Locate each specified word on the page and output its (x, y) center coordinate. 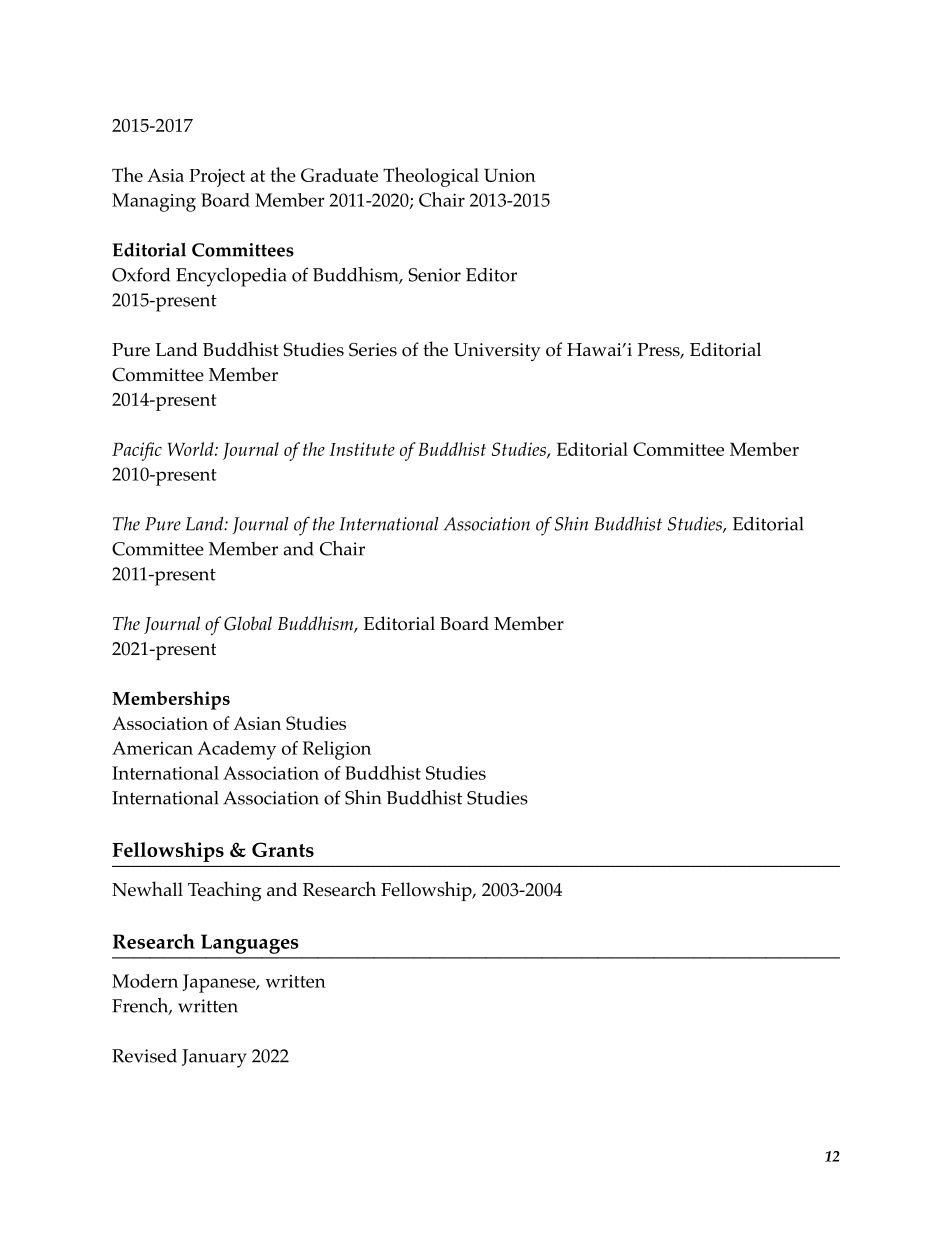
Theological (431, 177)
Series (373, 349)
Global (248, 623)
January (214, 1058)
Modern (145, 981)
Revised (144, 1056)
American (152, 748)
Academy (236, 750)
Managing (154, 202)
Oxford (141, 274)
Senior (435, 275)
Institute (362, 449)
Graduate (339, 175)
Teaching (224, 891)
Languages (250, 944)
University (497, 352)
